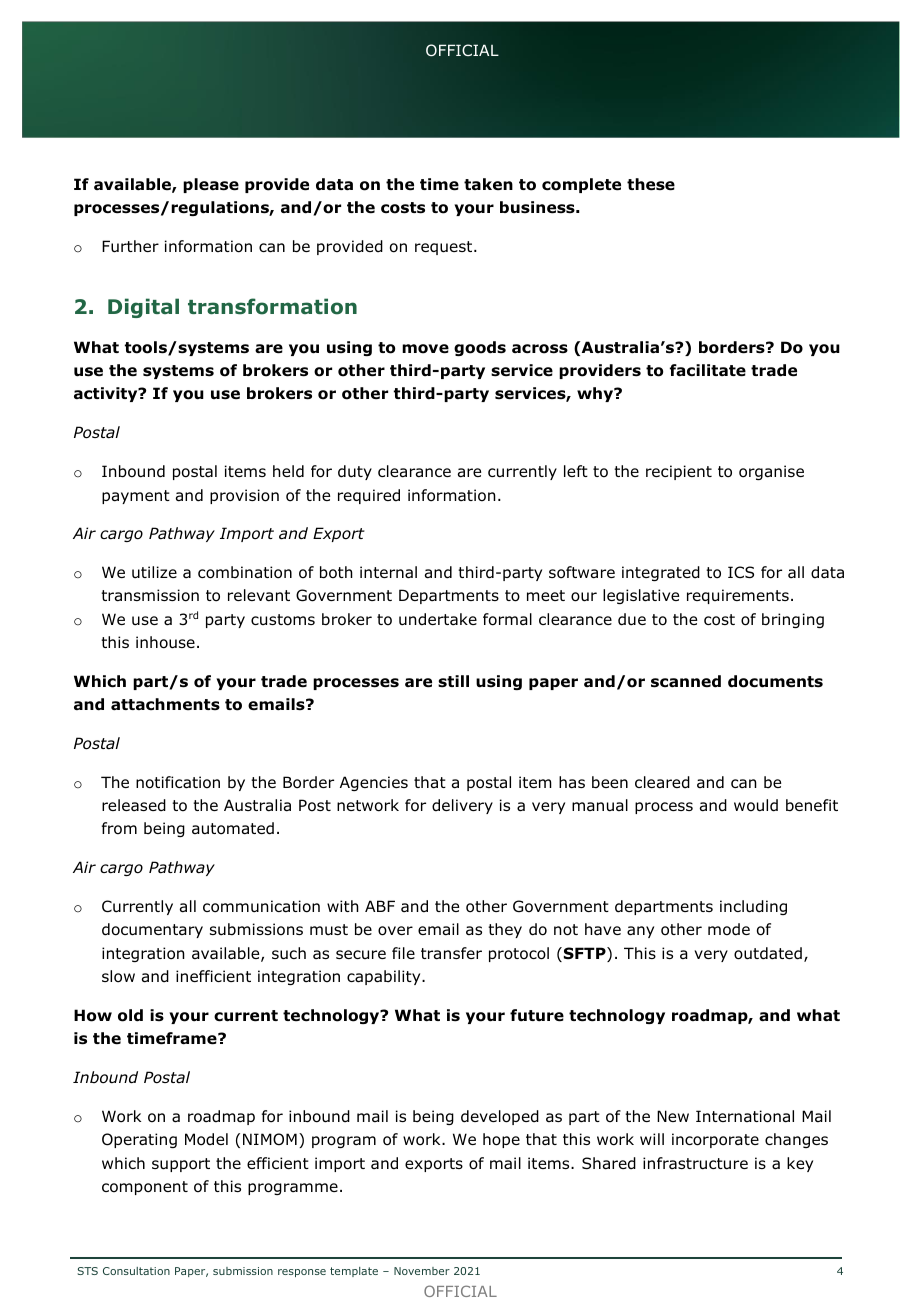  What do you see at coordinates (165, 704) in the screenshot?
I see `attachments` at bounding box center [165, 704].
